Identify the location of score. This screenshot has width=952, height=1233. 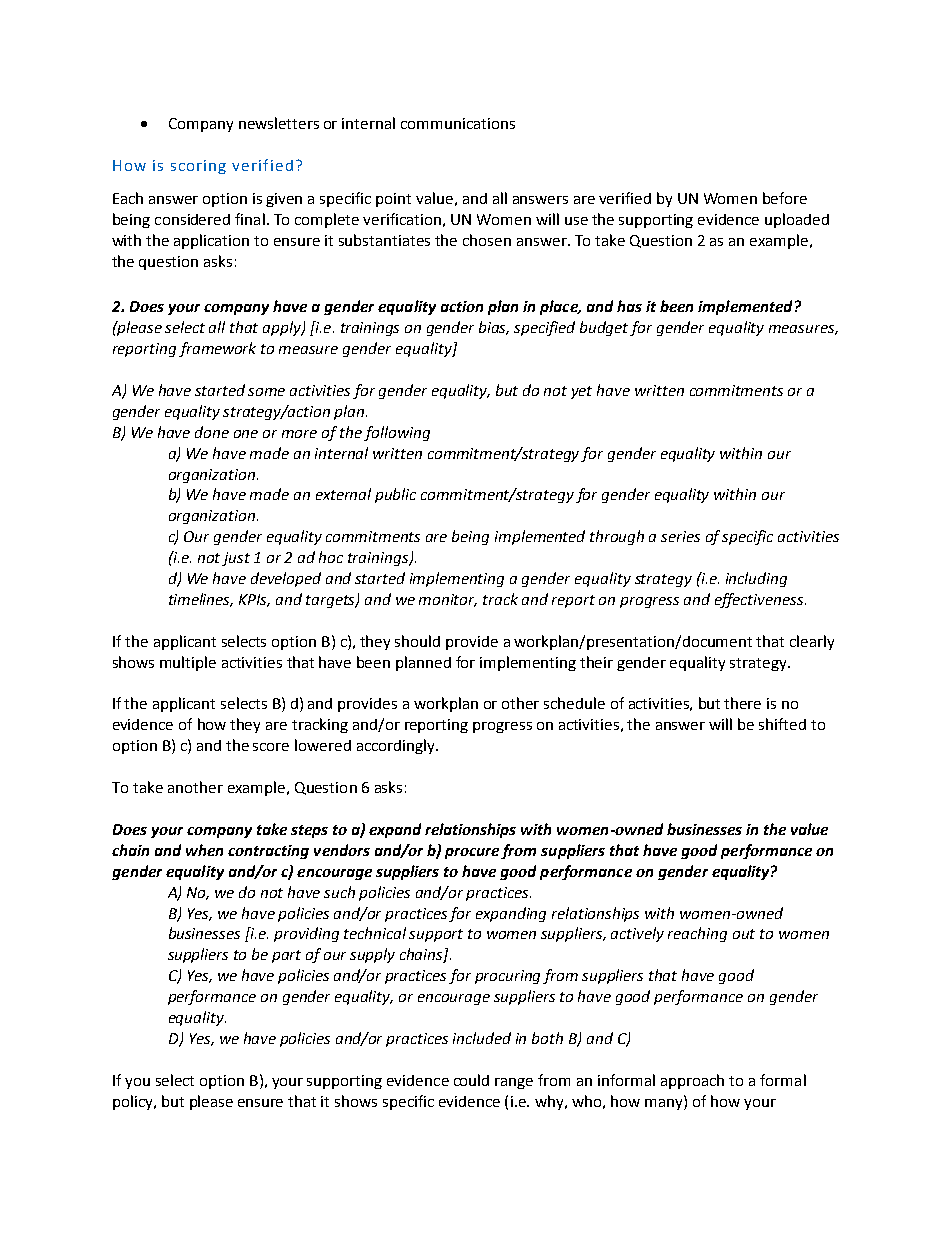
(271, 747).
